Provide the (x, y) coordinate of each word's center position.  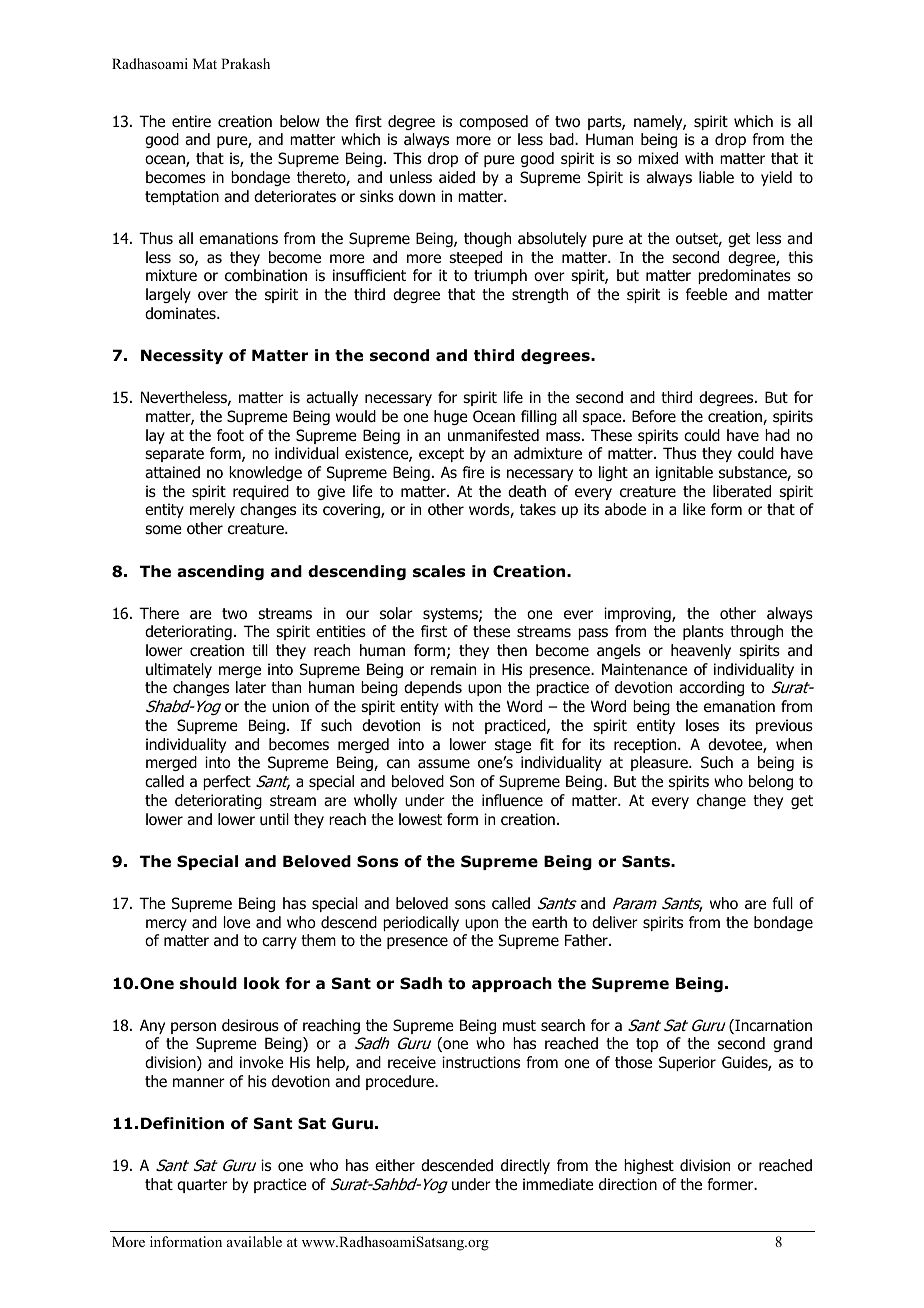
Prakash (245, 63)
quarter (202, 1186)
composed (493, 122)
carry (279, 943)
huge (451, 417)
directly (525, 1166)
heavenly (701, 651)
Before (654, 416)
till (260, 650)
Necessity (182, 356)
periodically (421, 923)
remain (453, 669)
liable (716, 177)
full (782, 903)
